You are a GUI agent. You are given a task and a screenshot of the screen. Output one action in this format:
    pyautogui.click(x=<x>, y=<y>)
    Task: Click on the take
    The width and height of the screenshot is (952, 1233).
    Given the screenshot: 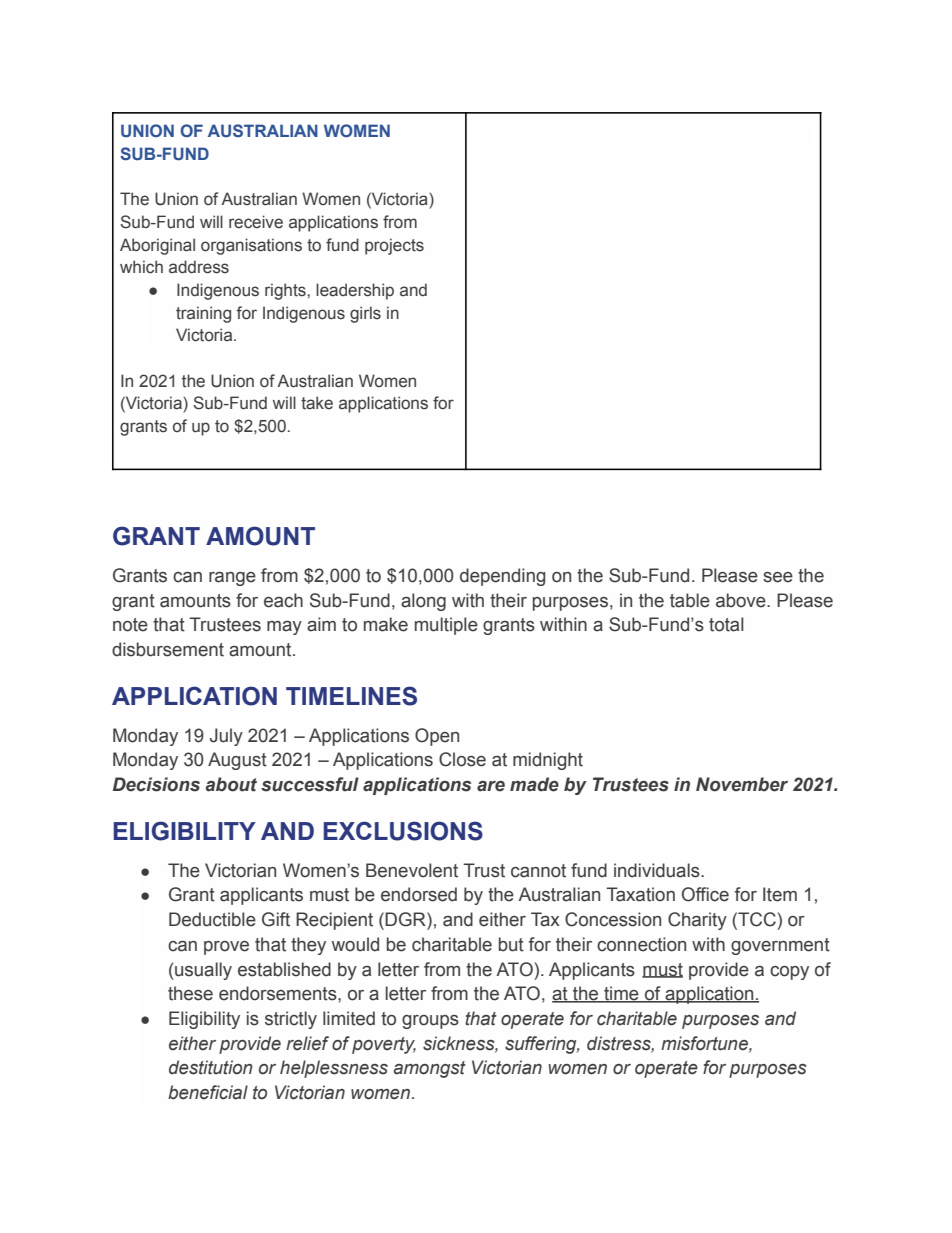 What is the action you would take?
    pyautogui.click(x=317, y=403)
